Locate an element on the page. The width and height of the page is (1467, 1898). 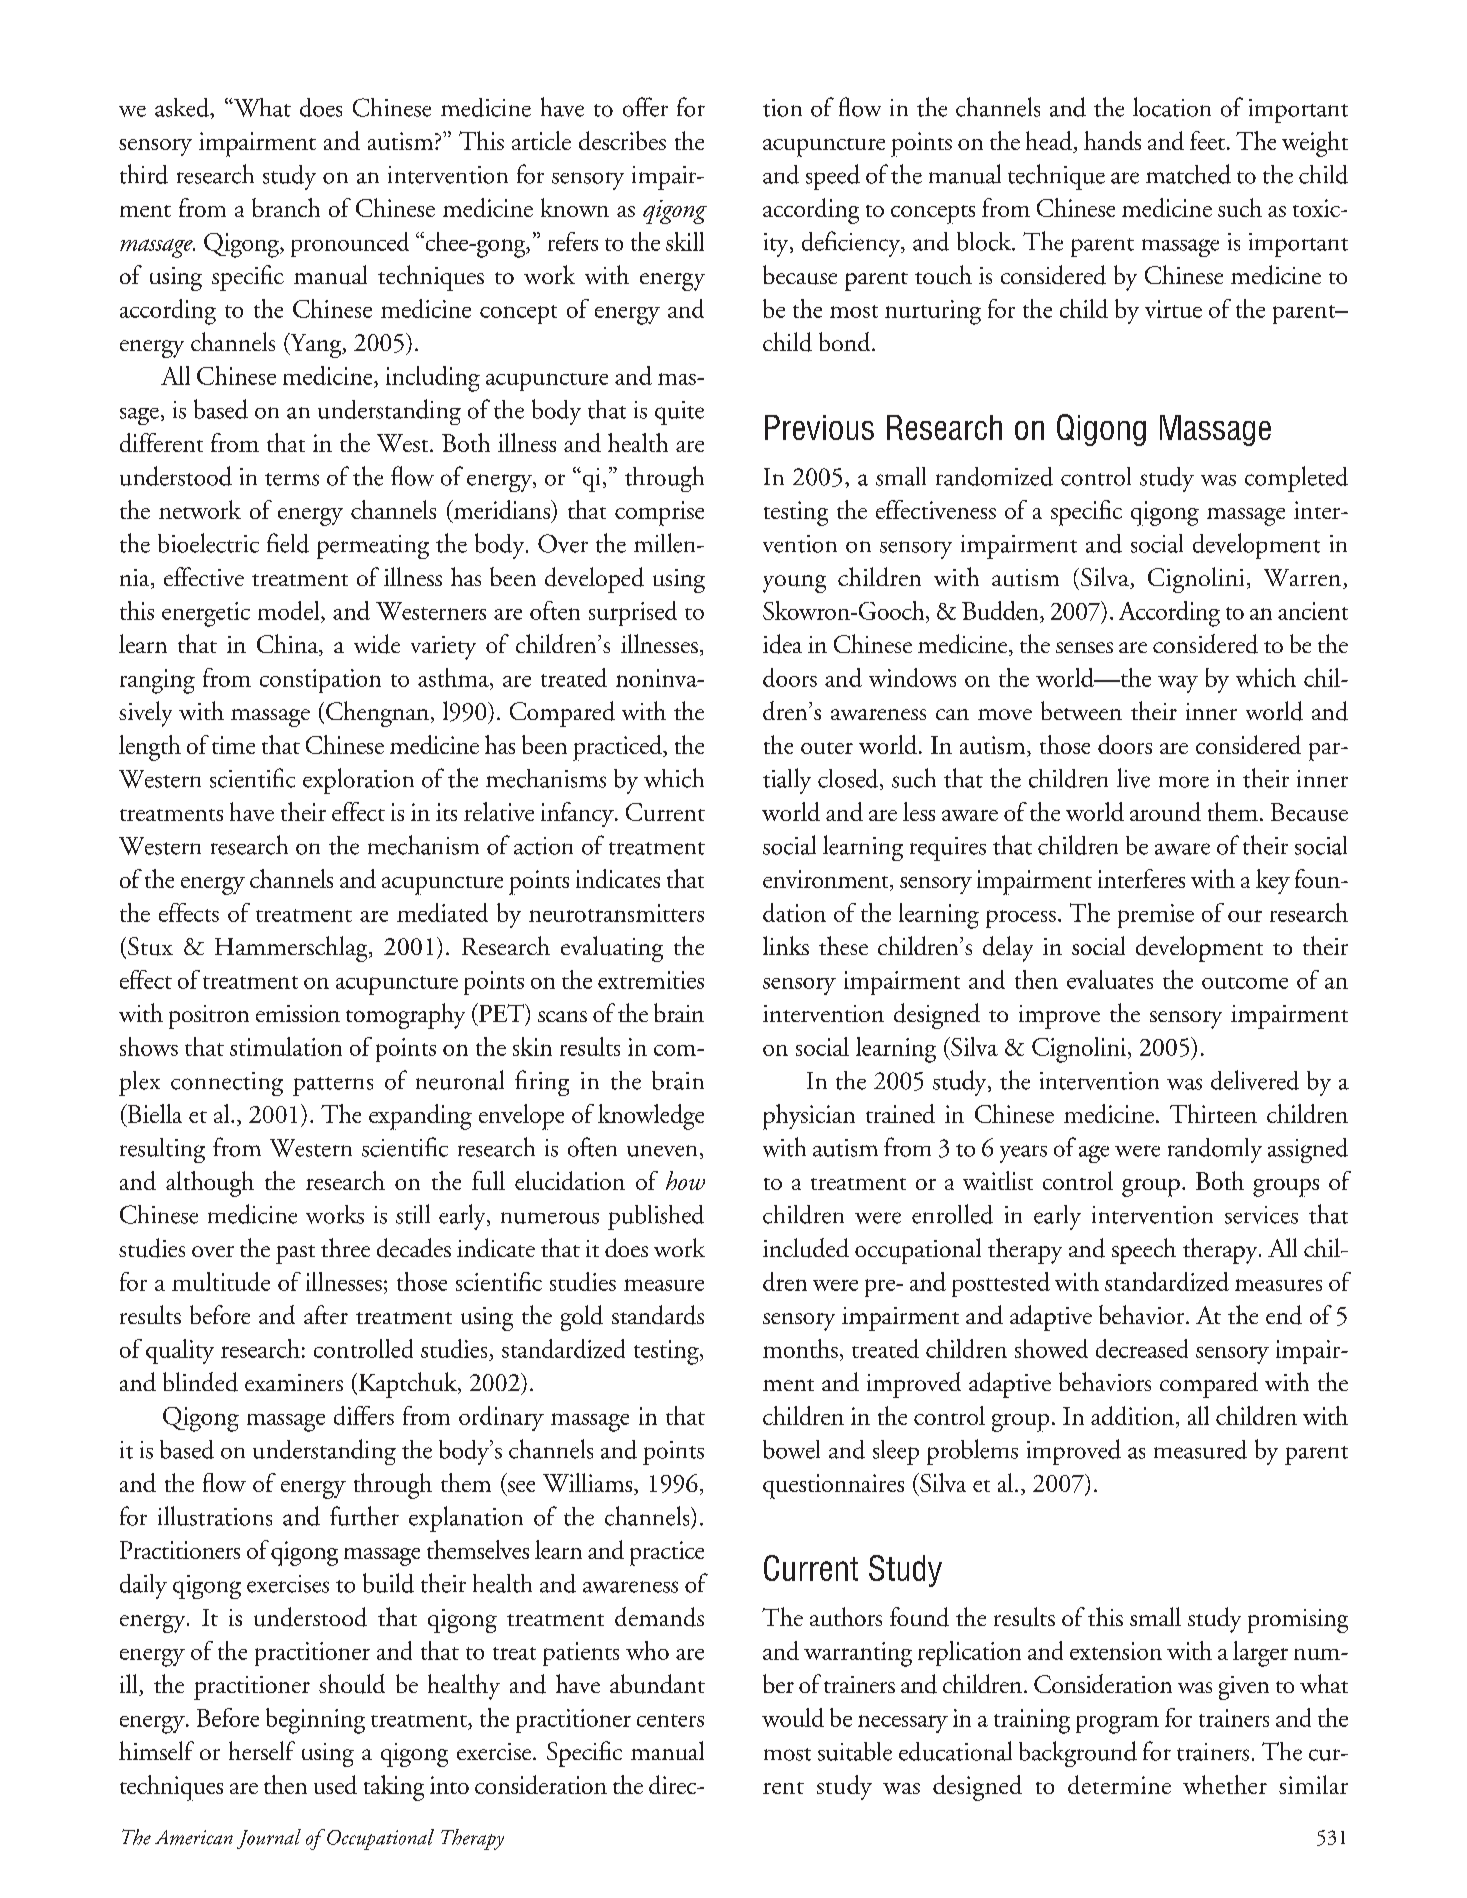
branch is located at coordinates (286, 207).
